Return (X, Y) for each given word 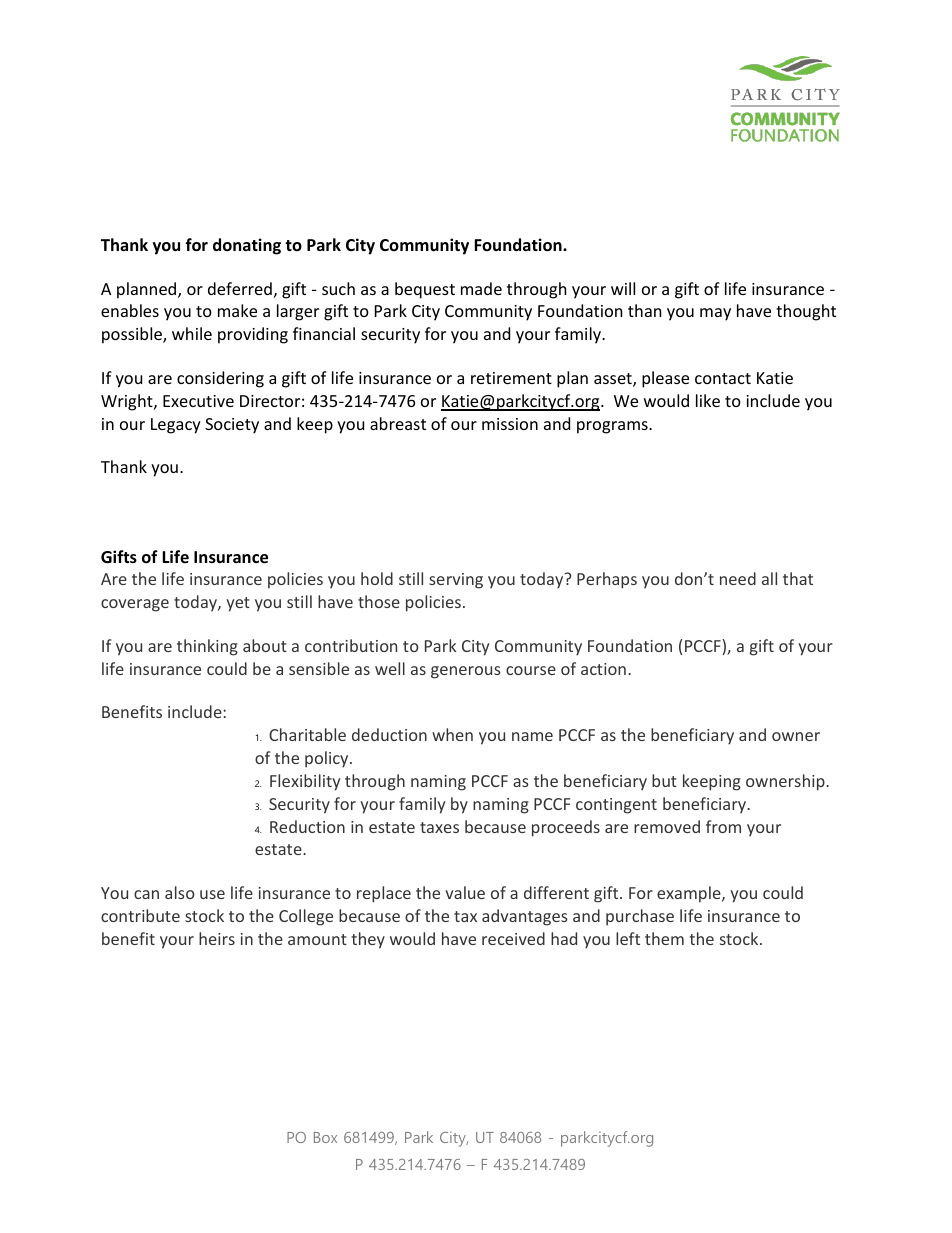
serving (456, 581)
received (513, 938)
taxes (439, 827)
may (715, 314)
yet (238, 604)
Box (325, 1137)
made (481, 288)
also (180, 892)
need (738, 578)
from (723, 826)
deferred (240, 288)
